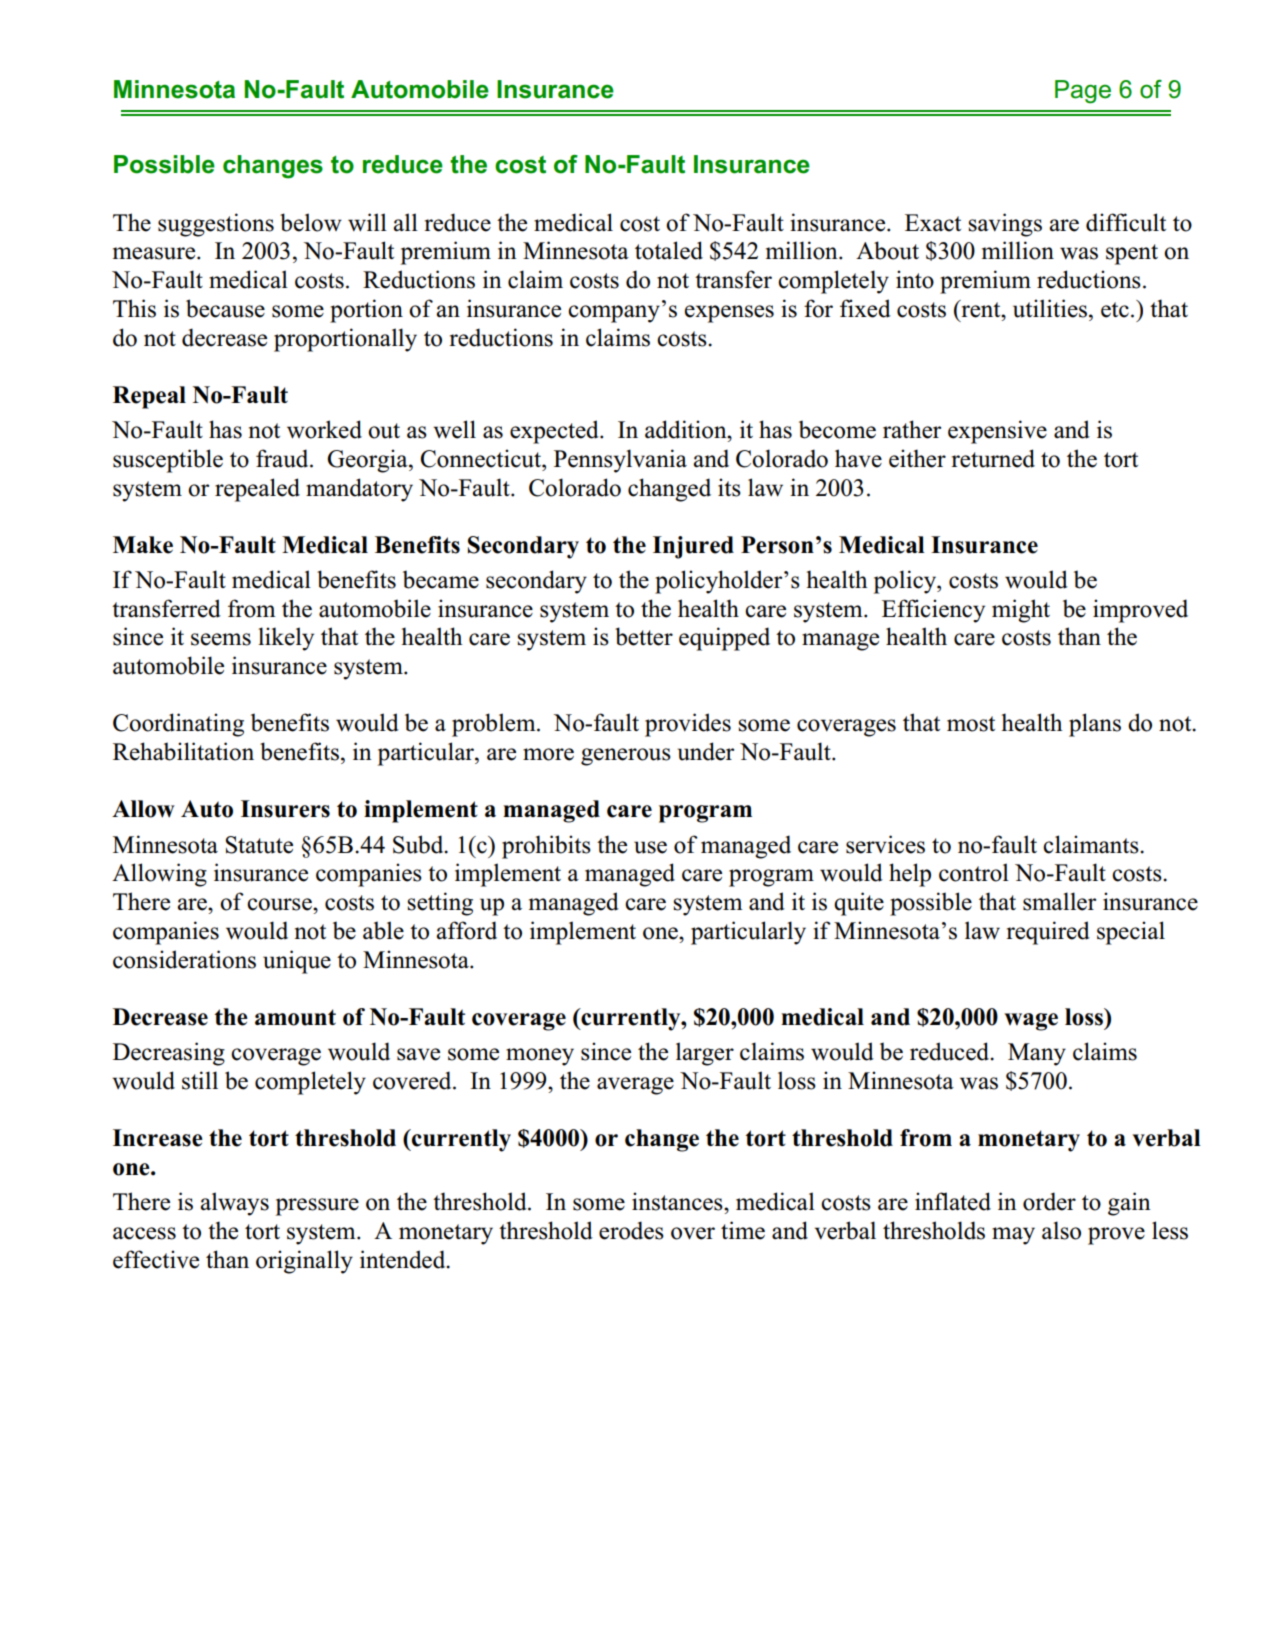  What do you see at coordinates (234, 1204) in the image?
I see `always` at bounding box center [234, 1204].
